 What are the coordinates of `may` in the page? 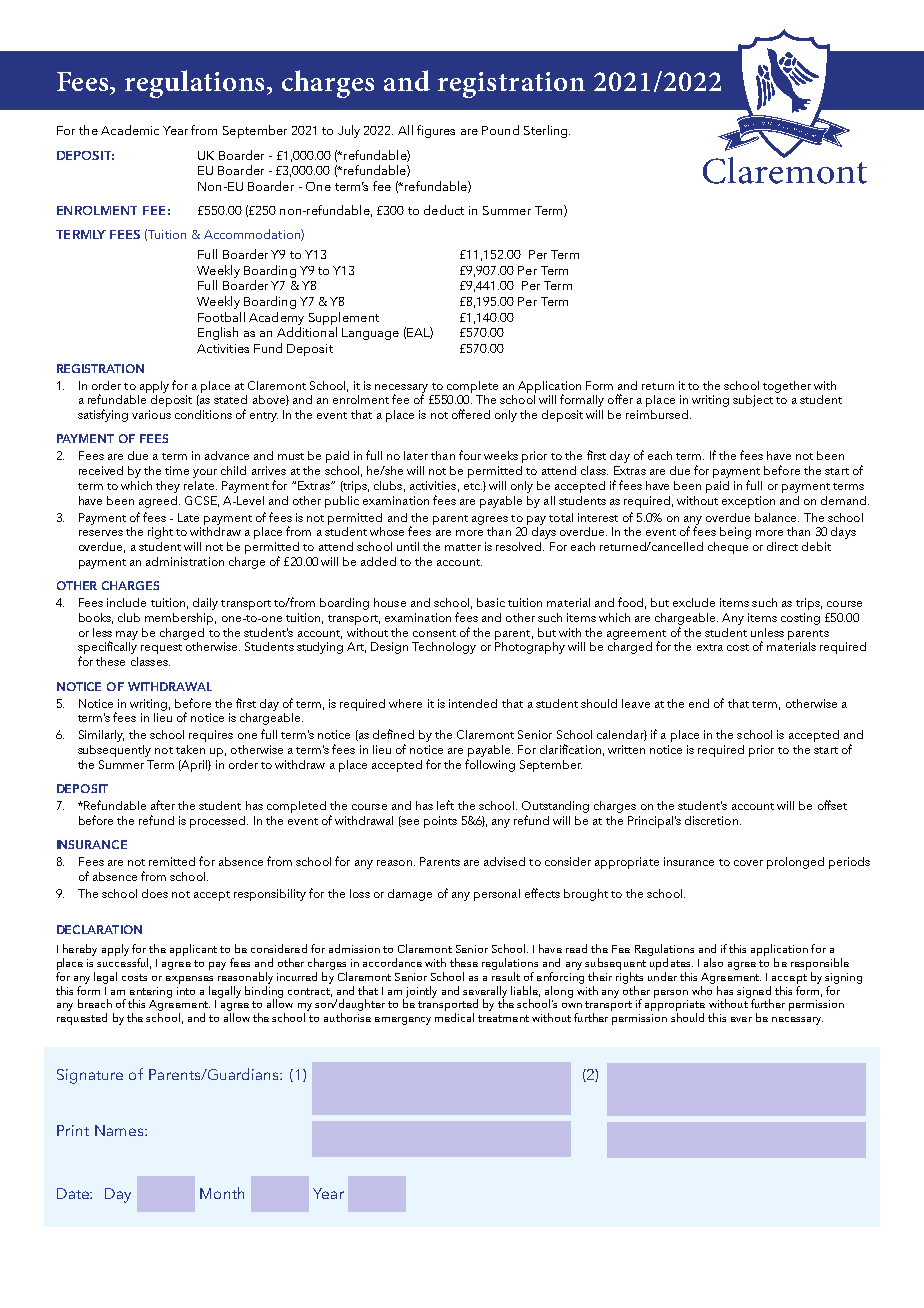 It's located at (127, 635).
